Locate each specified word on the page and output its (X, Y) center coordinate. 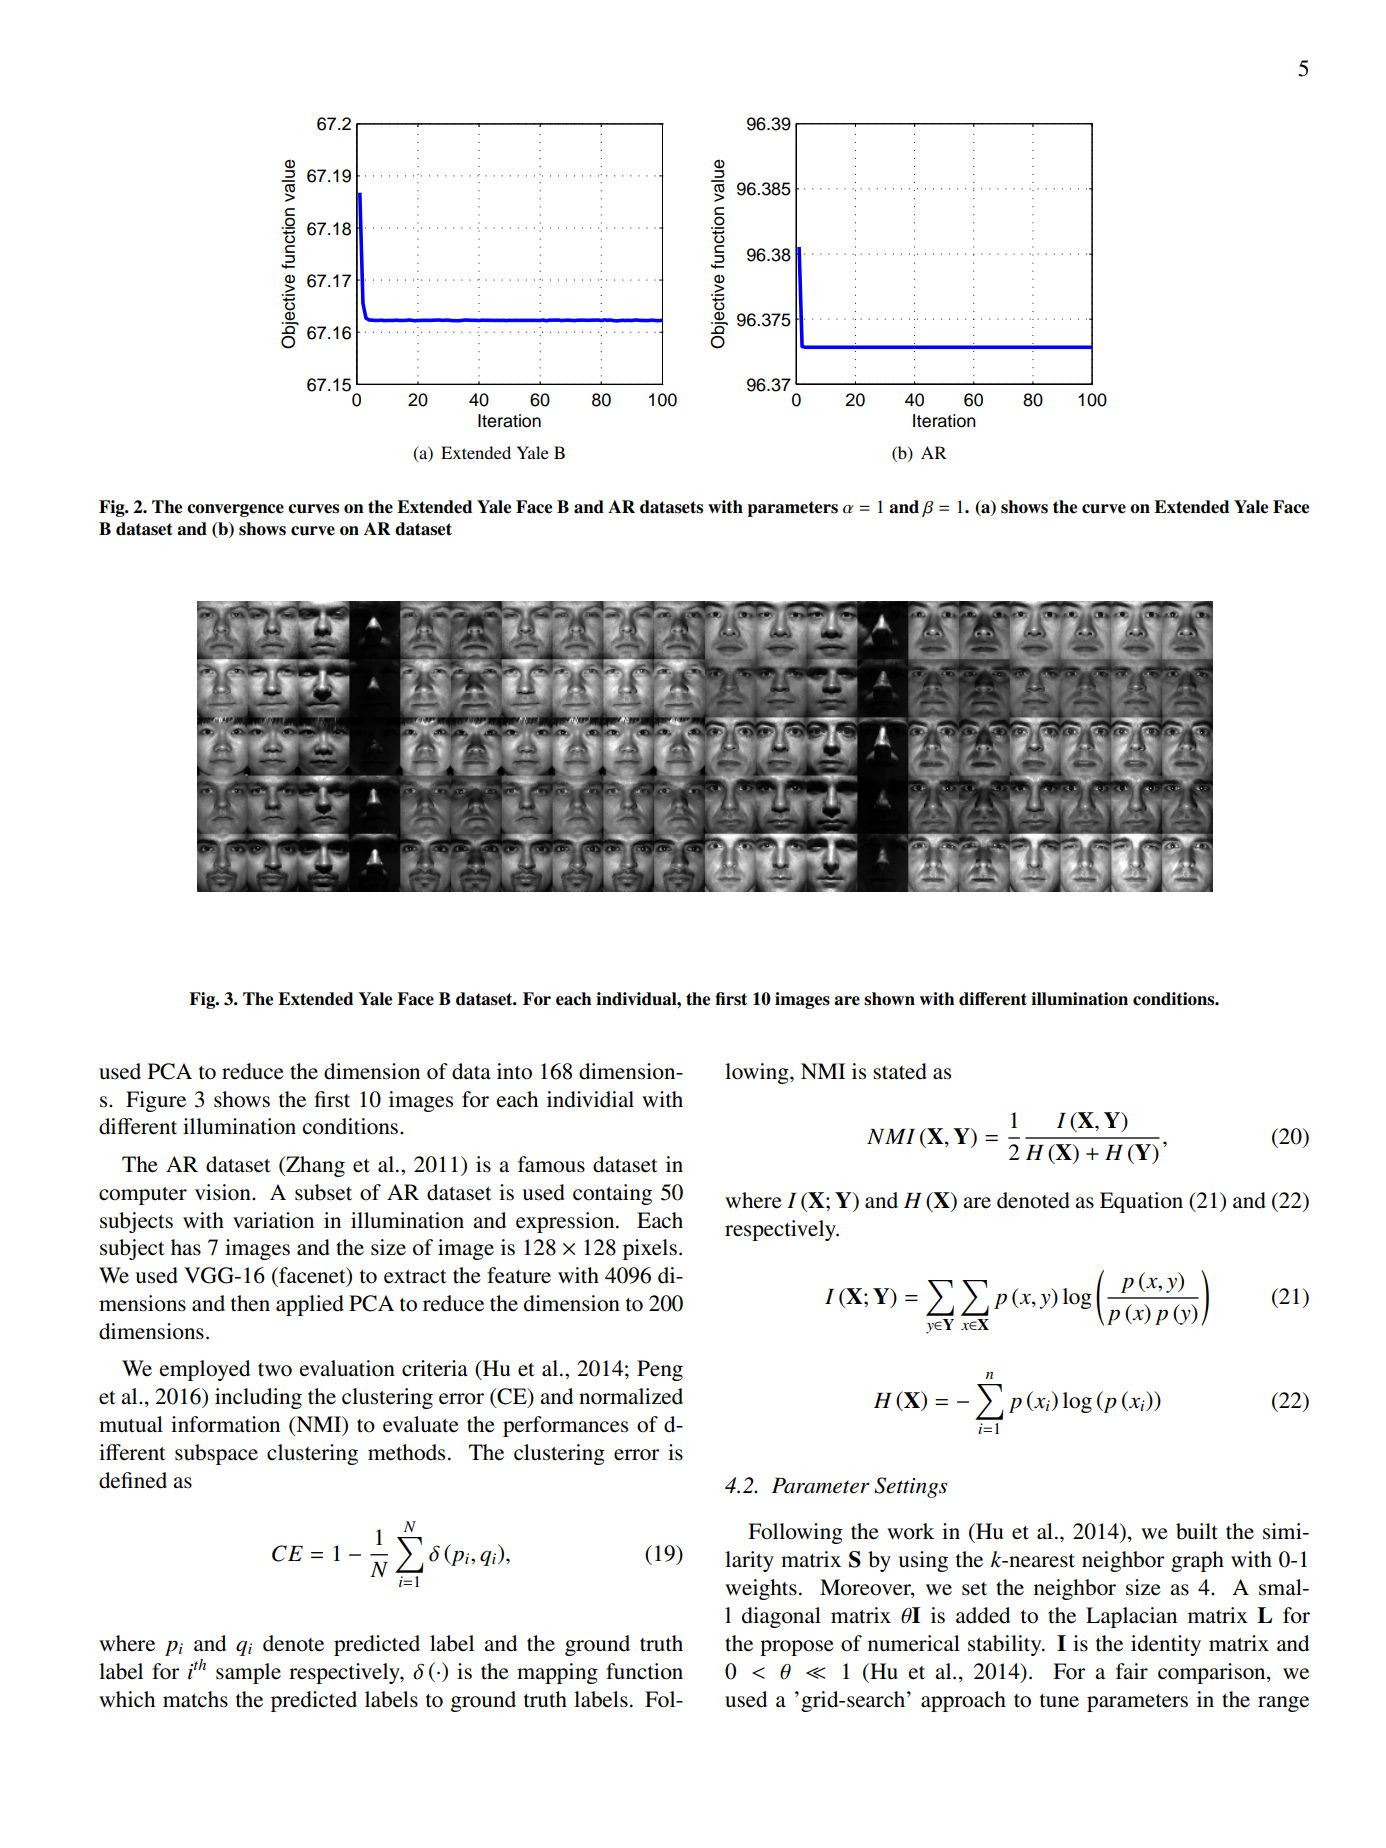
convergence (235, 510)
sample (248, 1673)
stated (900, 1071)
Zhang (314, 1166)
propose (797, 1648)
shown (889, 999)
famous (551, 1164)
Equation (1141, 1202)
